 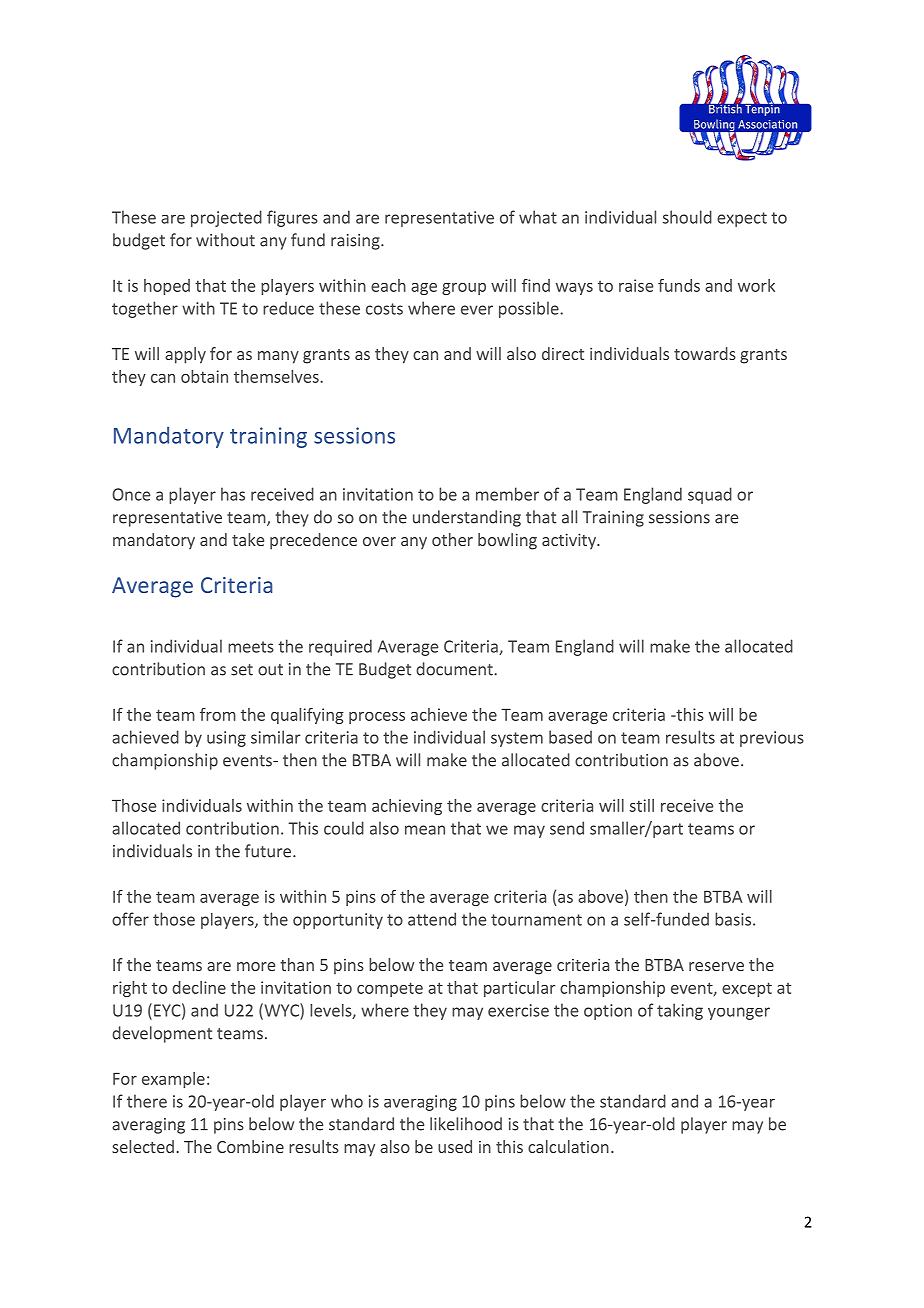 I want to click on likelihood, so click(x=466, y=1124).
